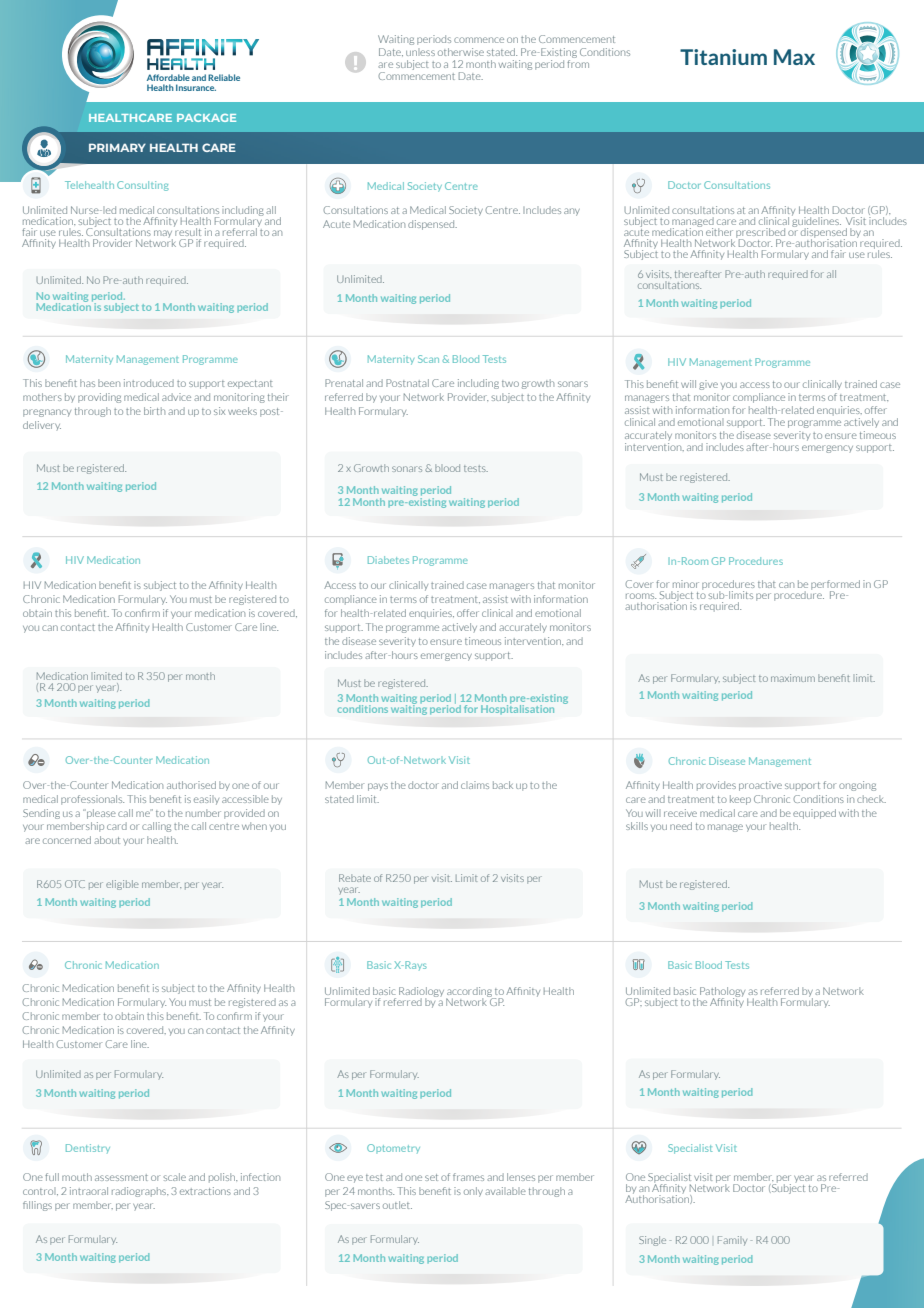 The image size is (924, 1308). What do you see at coordinates (723, 57) in the document?
I see `Titanium` at bounding box center [723, 57].
